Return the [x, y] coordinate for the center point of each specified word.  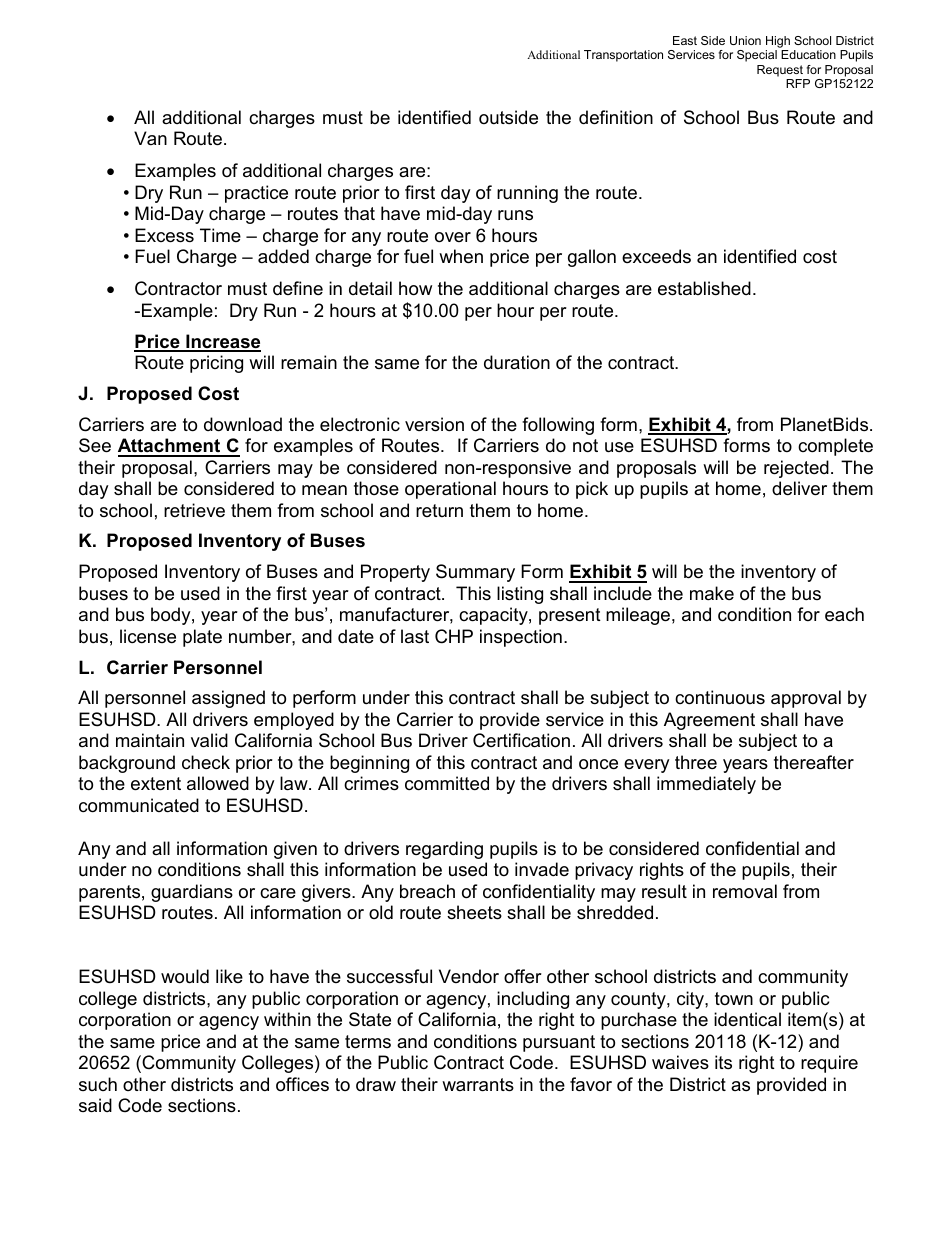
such [98, 1084]
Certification [521, 740]
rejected [796, 469]
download [243, 424]
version [434, 424]
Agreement [709, 721]
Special [757, 56]
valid [209, 740]
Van [150, 138]
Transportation [623, 56]
